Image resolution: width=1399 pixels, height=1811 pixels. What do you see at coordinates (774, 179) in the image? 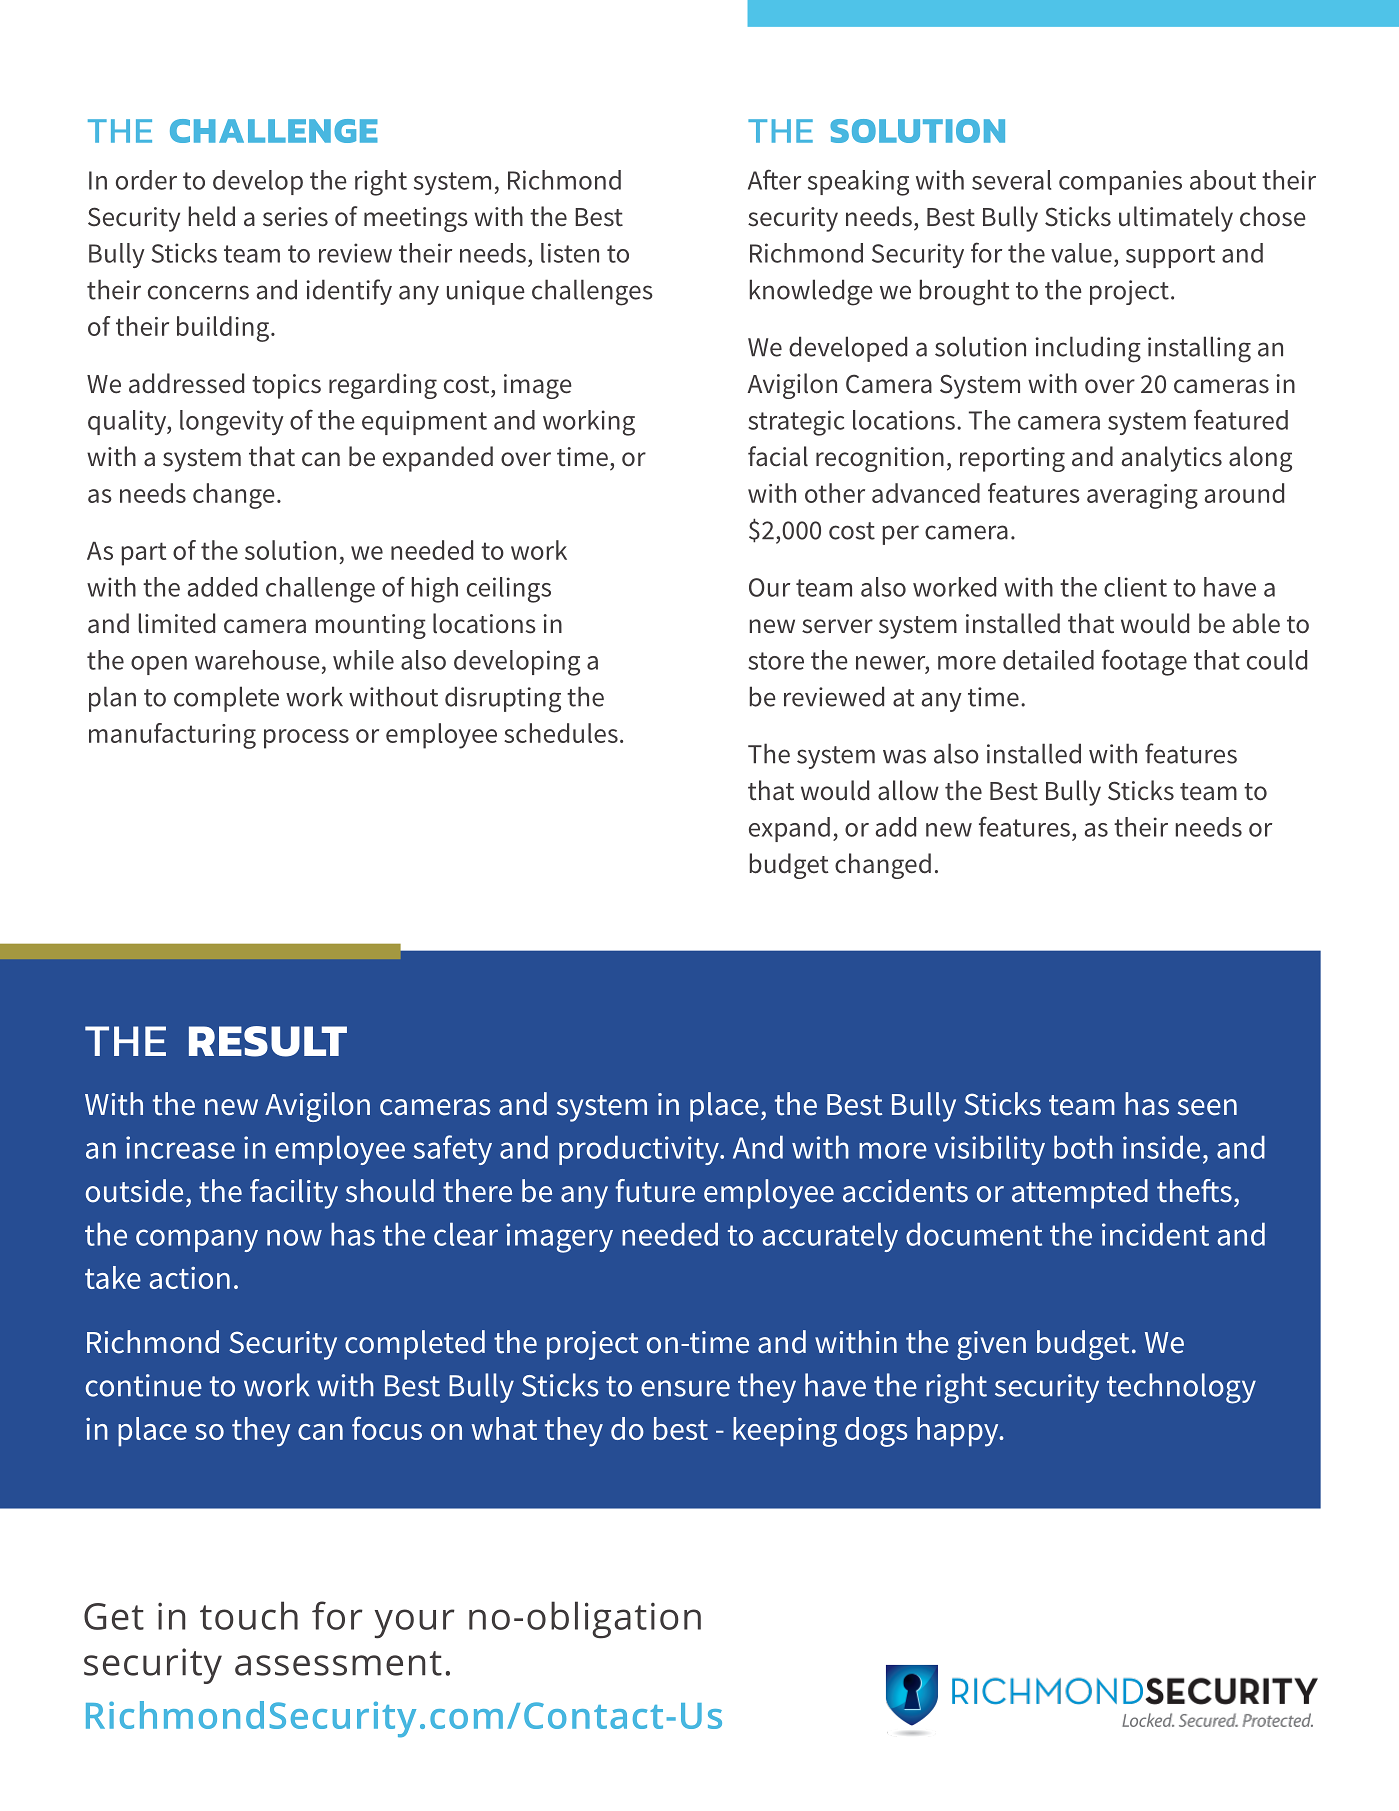
I see `After` at bounding box center [774, 179].
